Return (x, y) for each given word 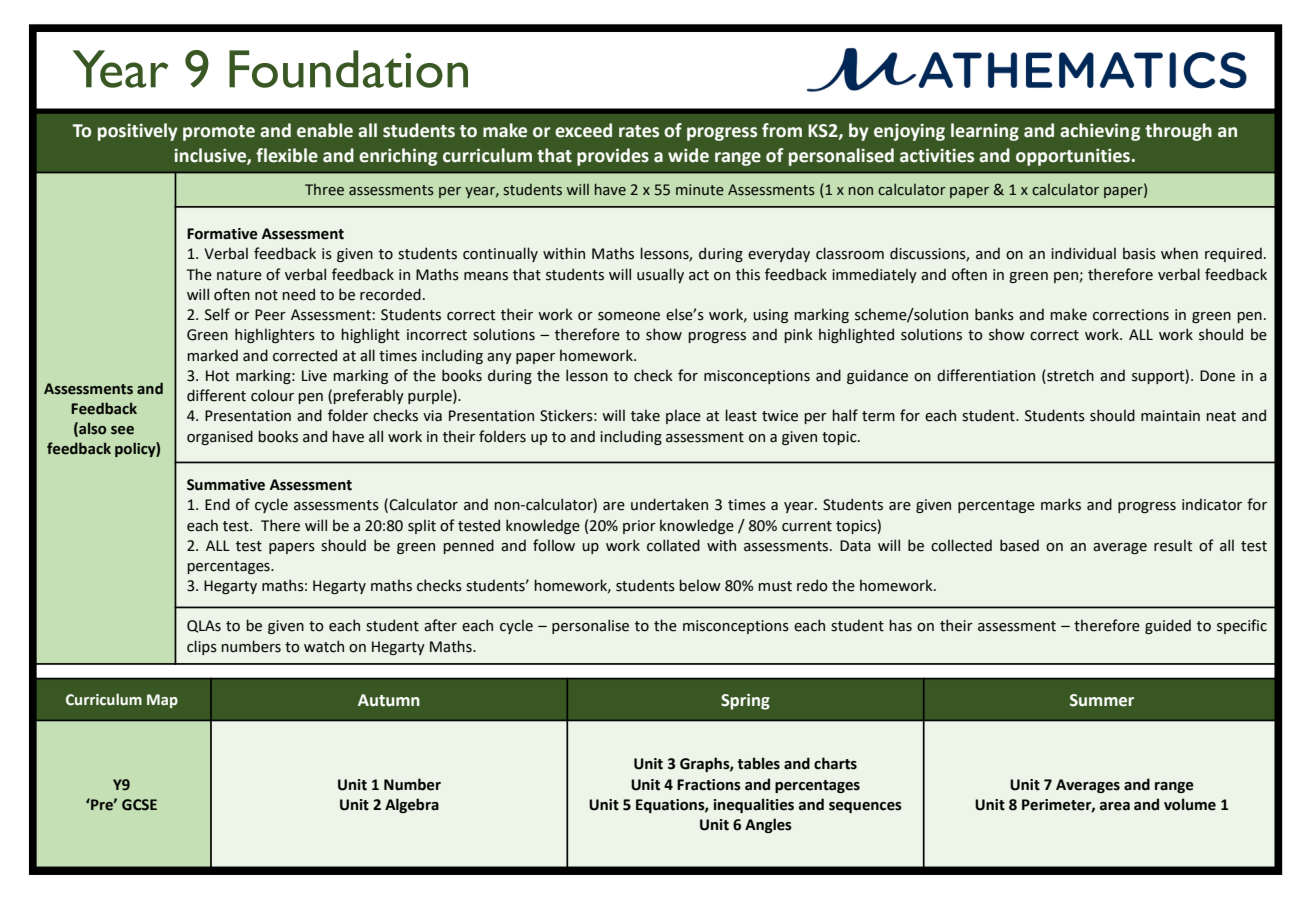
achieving (1100, 132)
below (700, 585)
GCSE (139, 805)
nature (239, 275)
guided (1168, 626)
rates (639, 131)
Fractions (709, 785)
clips (202, 647)
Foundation (348, 69)
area (1115, 806)
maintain (1170, 416)
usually (660, 275)
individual (1083, 253)
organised (220, 437)
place (683, 416)
